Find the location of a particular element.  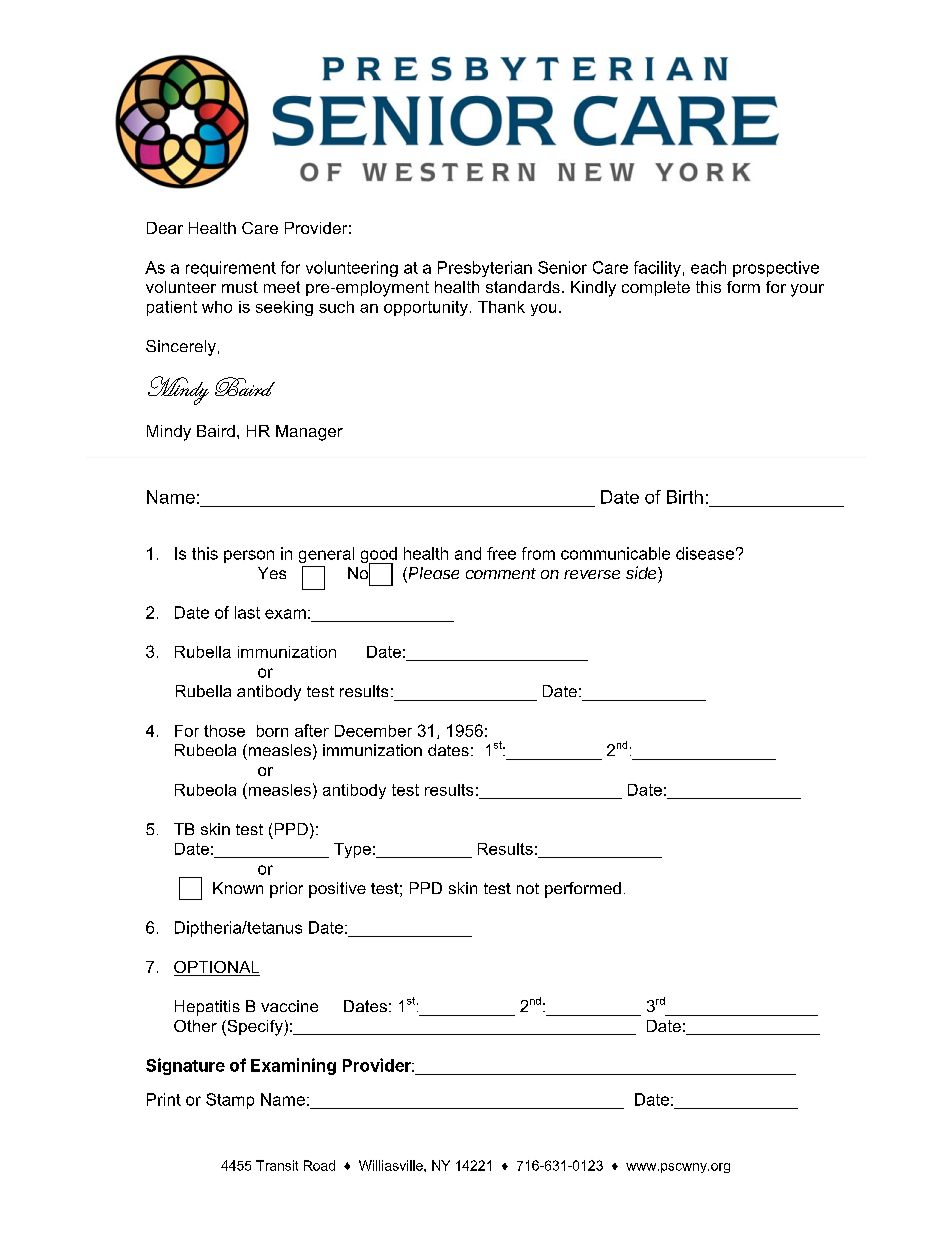

Road is located at coordinates (319, 1165).
